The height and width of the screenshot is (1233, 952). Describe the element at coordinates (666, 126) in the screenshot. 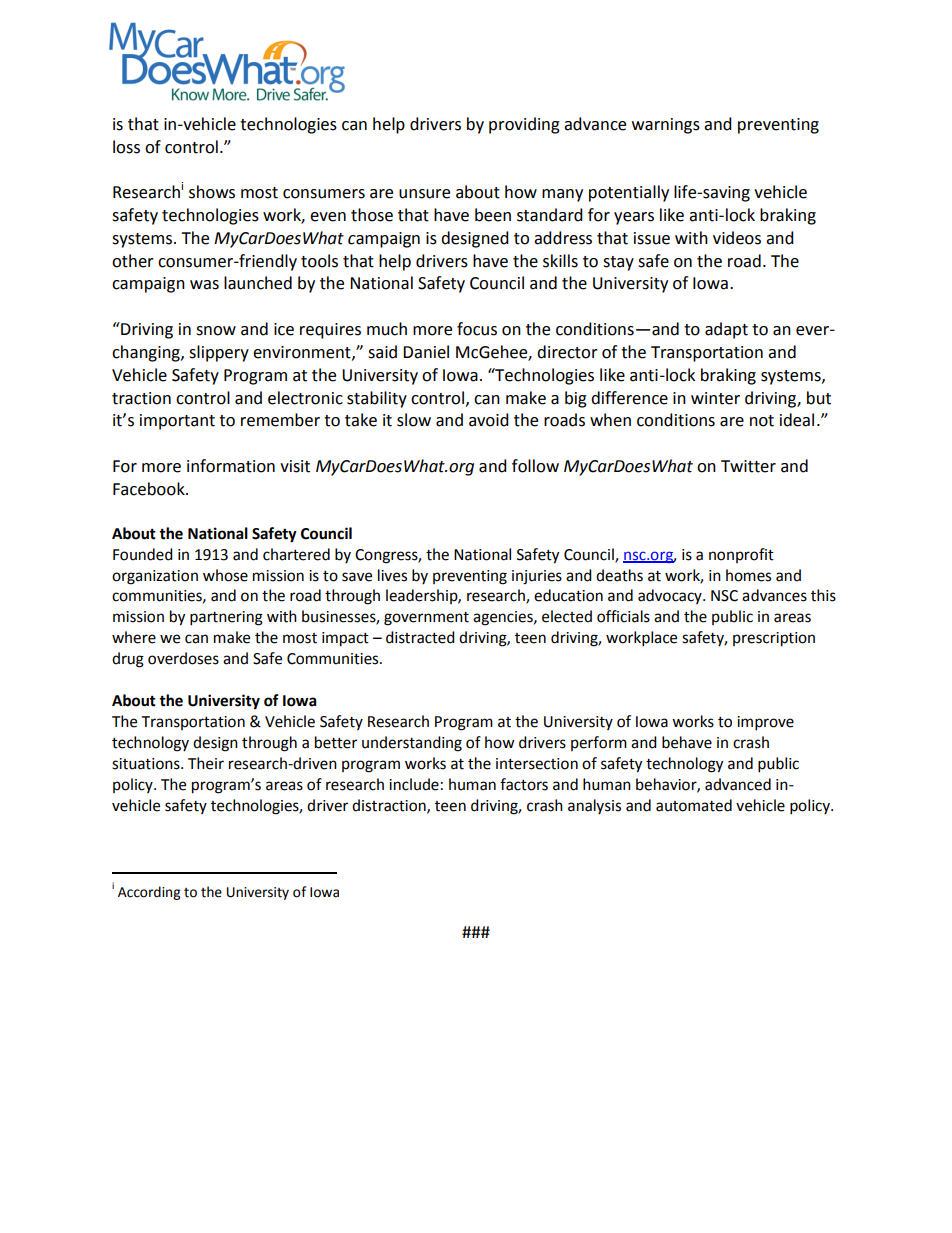

I see `warnings` at that location.
